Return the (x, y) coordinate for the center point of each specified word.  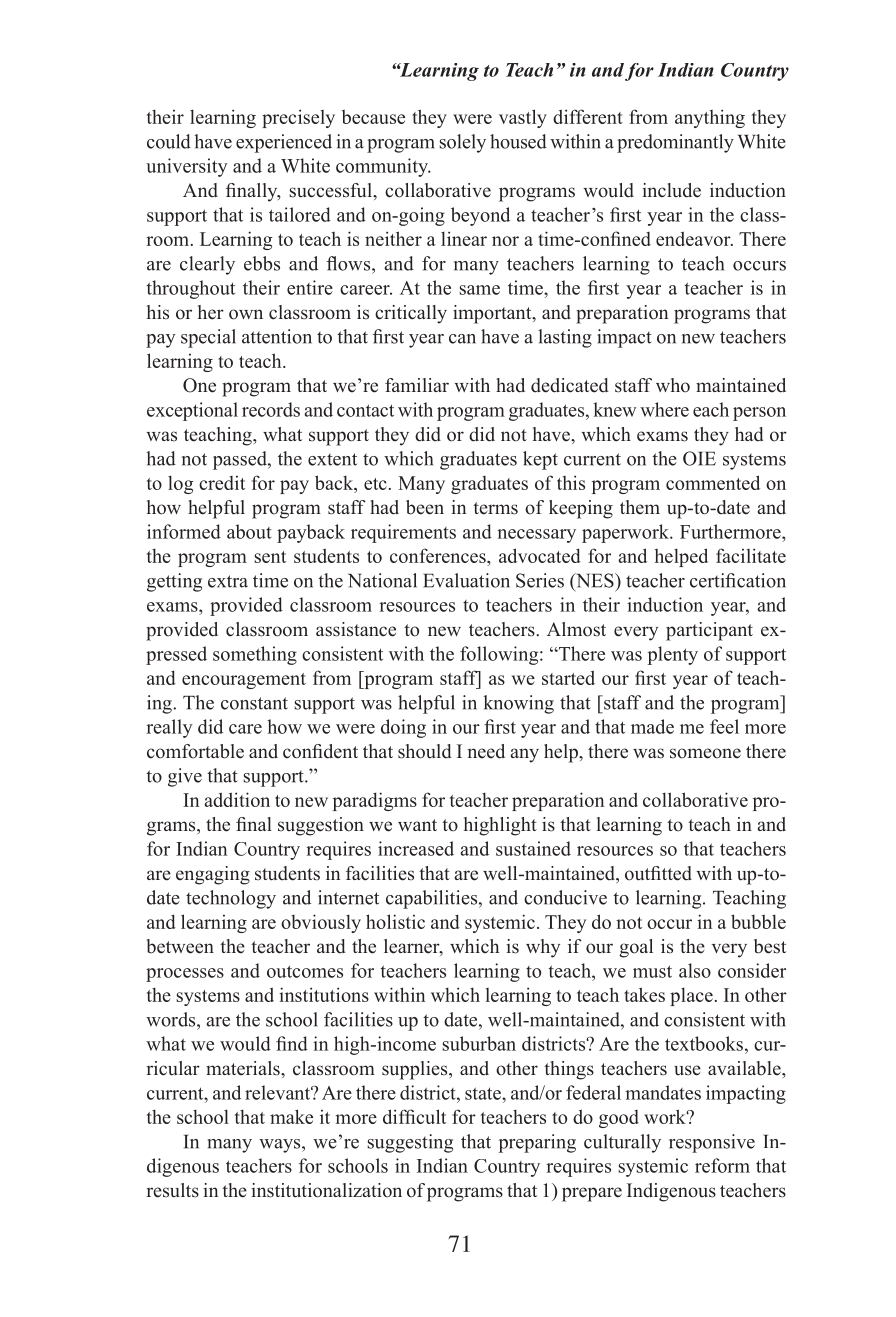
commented (713, 482)
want (417, 825)
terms (495, 508)
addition (237, 799)
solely (462, 143)
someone (705, 753)
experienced (284, 143)
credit (222, 483)
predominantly (675, 143)
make (291, 1116)
